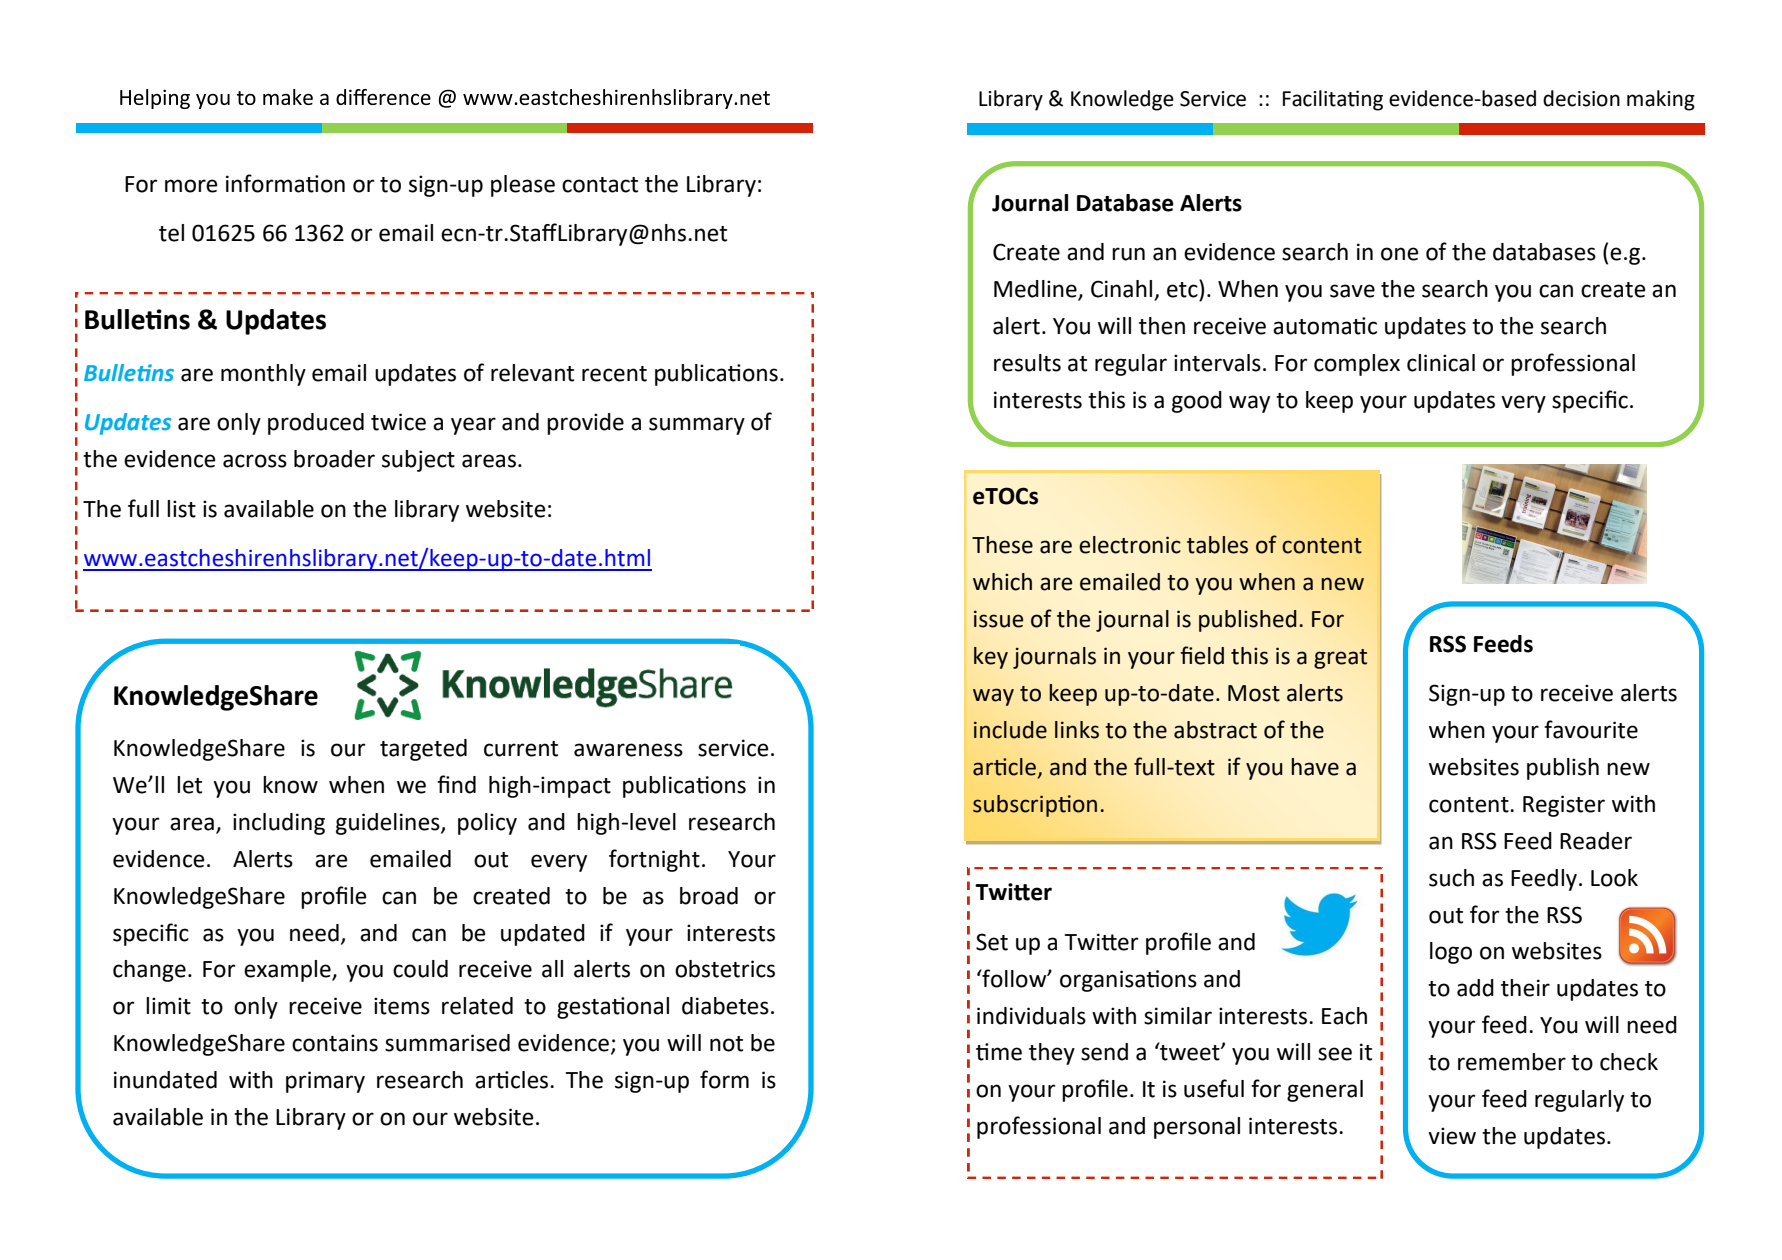  I want to click on time, so click(999, 1052).
